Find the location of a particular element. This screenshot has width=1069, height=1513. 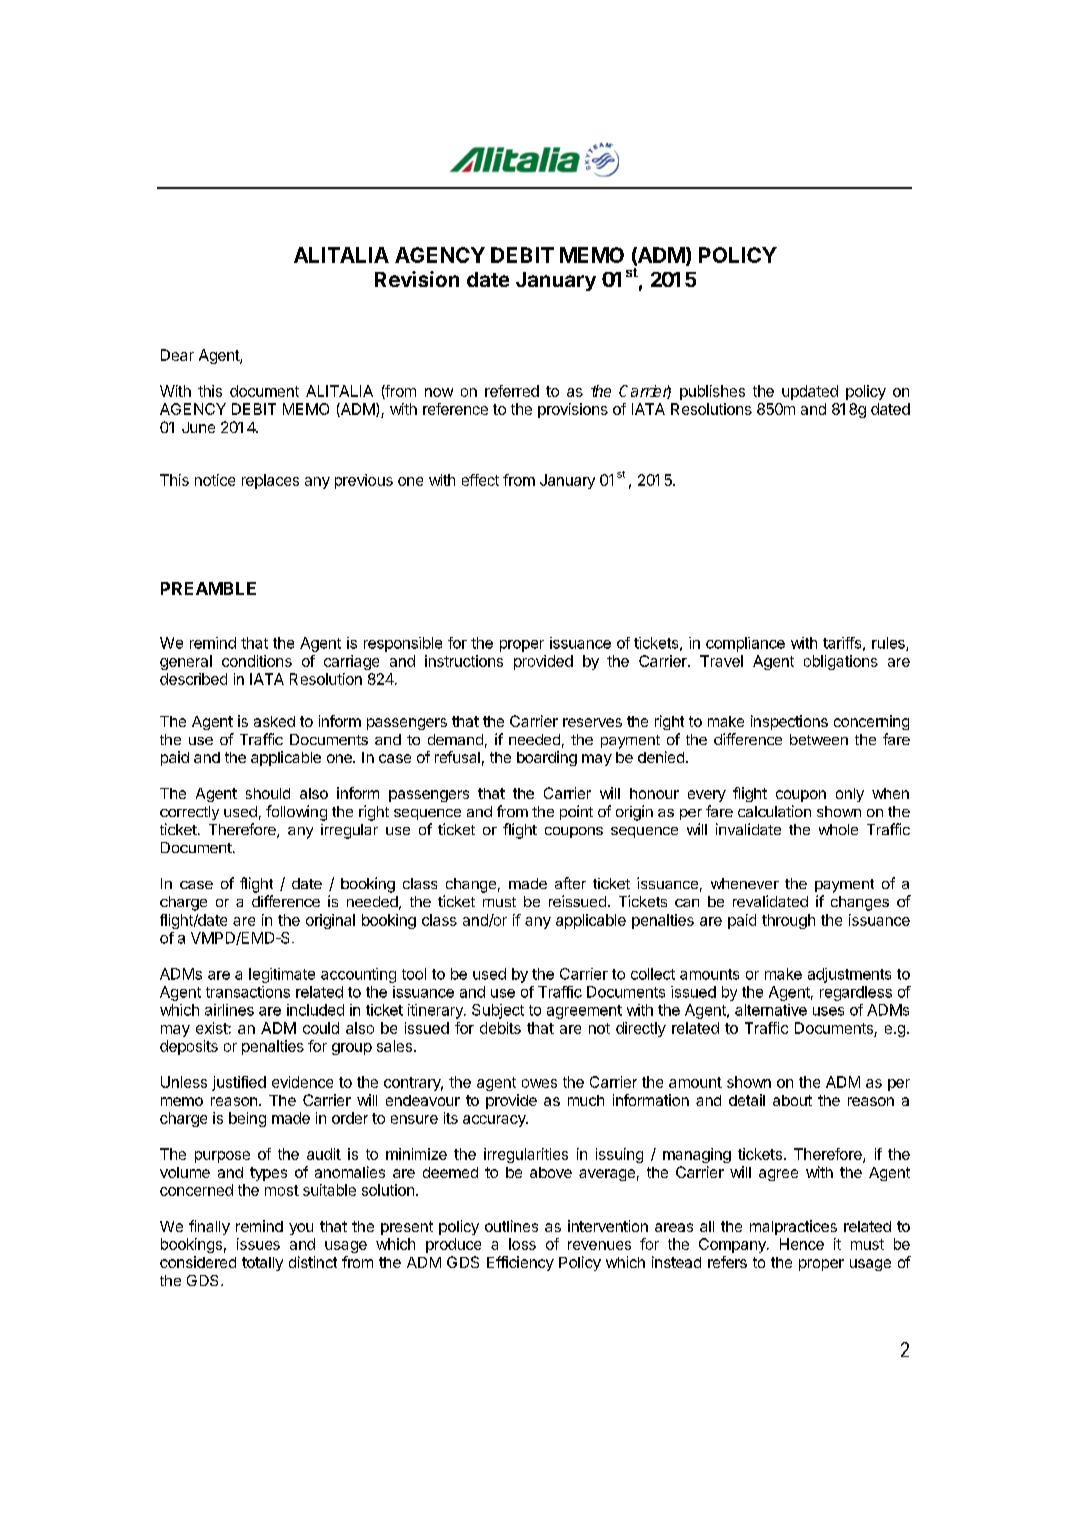

Hence is located at coordinates (802, 1244).
